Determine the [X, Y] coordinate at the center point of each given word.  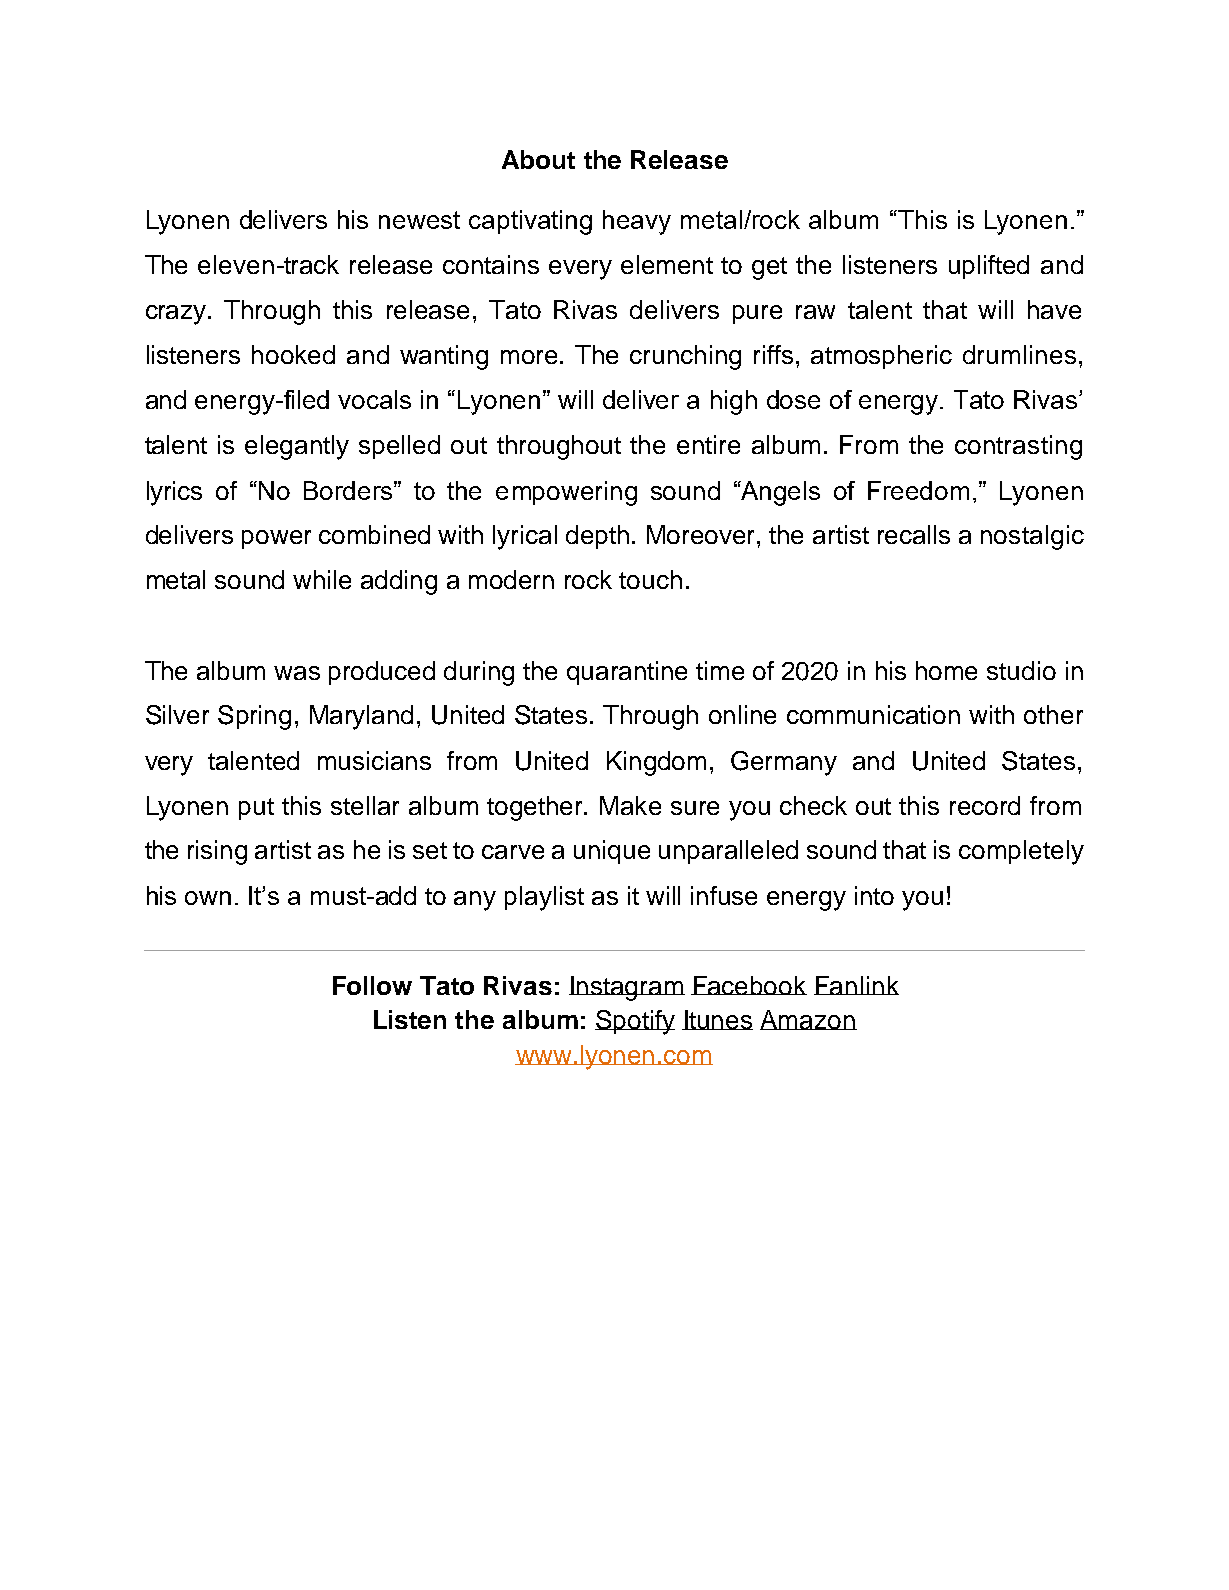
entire [708, 444]
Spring [254, 717]
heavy [637, 222]
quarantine [627, 673]
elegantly [297, 447]
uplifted [989, 267]
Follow [372, 985]
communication [873, 714]
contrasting [1018, 447]
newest [419, 220]
